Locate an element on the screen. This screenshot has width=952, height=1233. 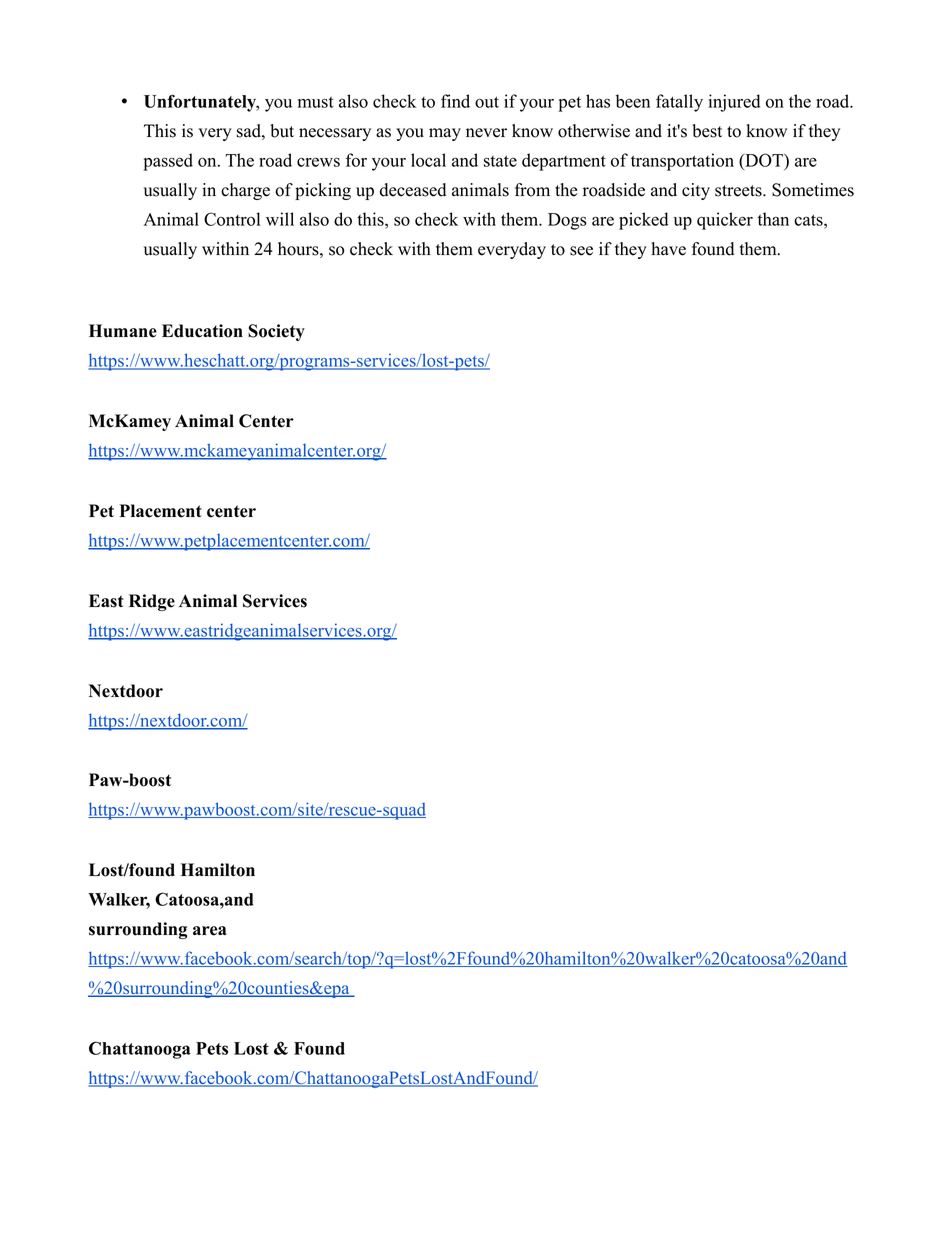
Dogs is located at coordinates (567, 221).
